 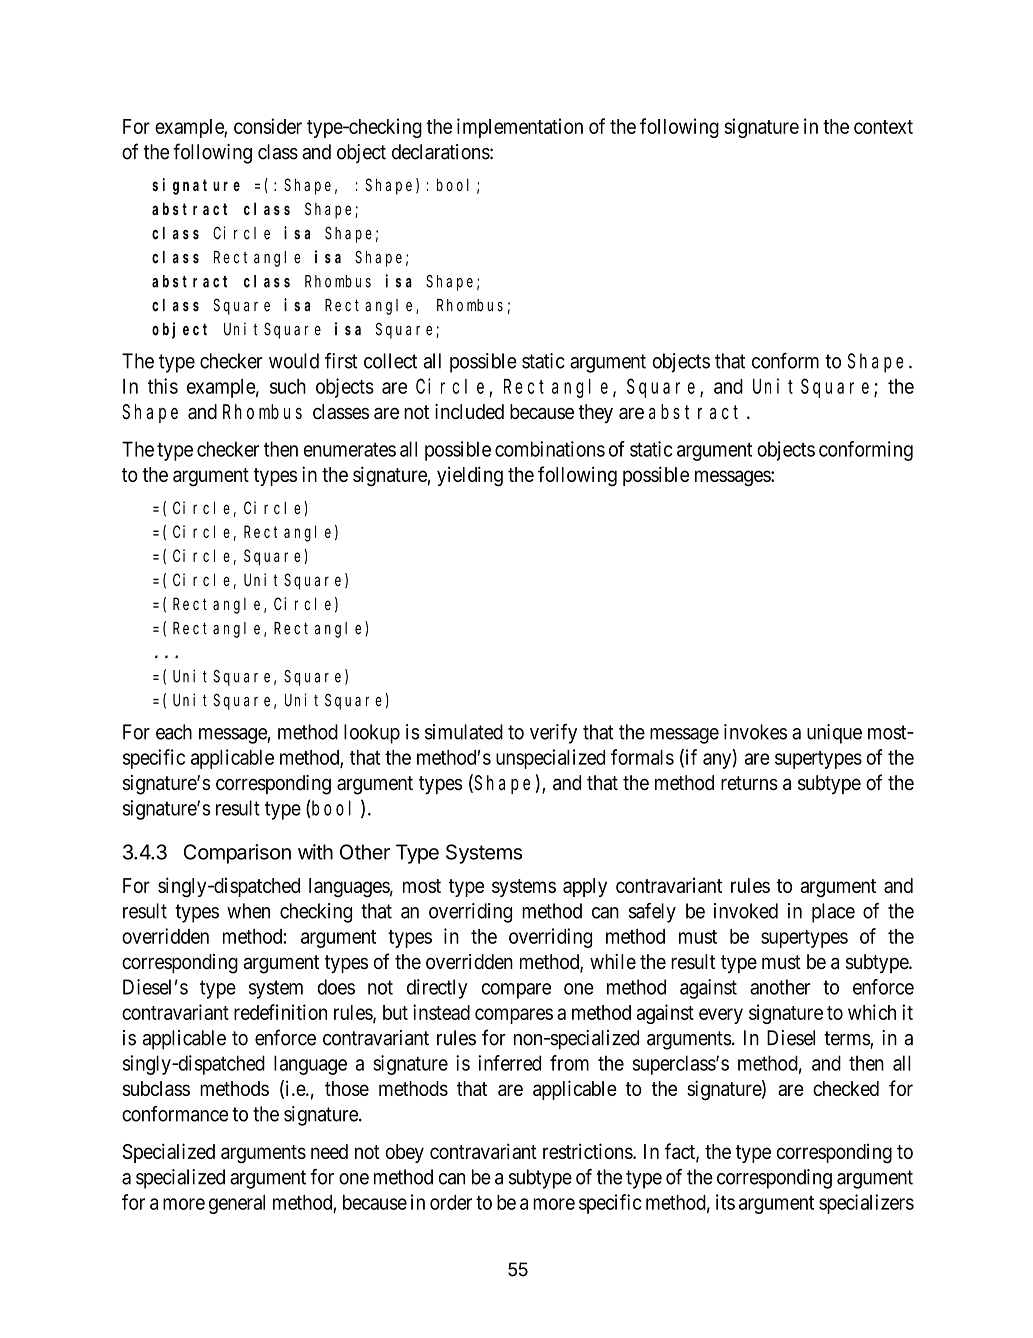 What do you see at coordinates (237, 1204) in the screenshot?
I see `general` at bounding box center [237, 1204].
